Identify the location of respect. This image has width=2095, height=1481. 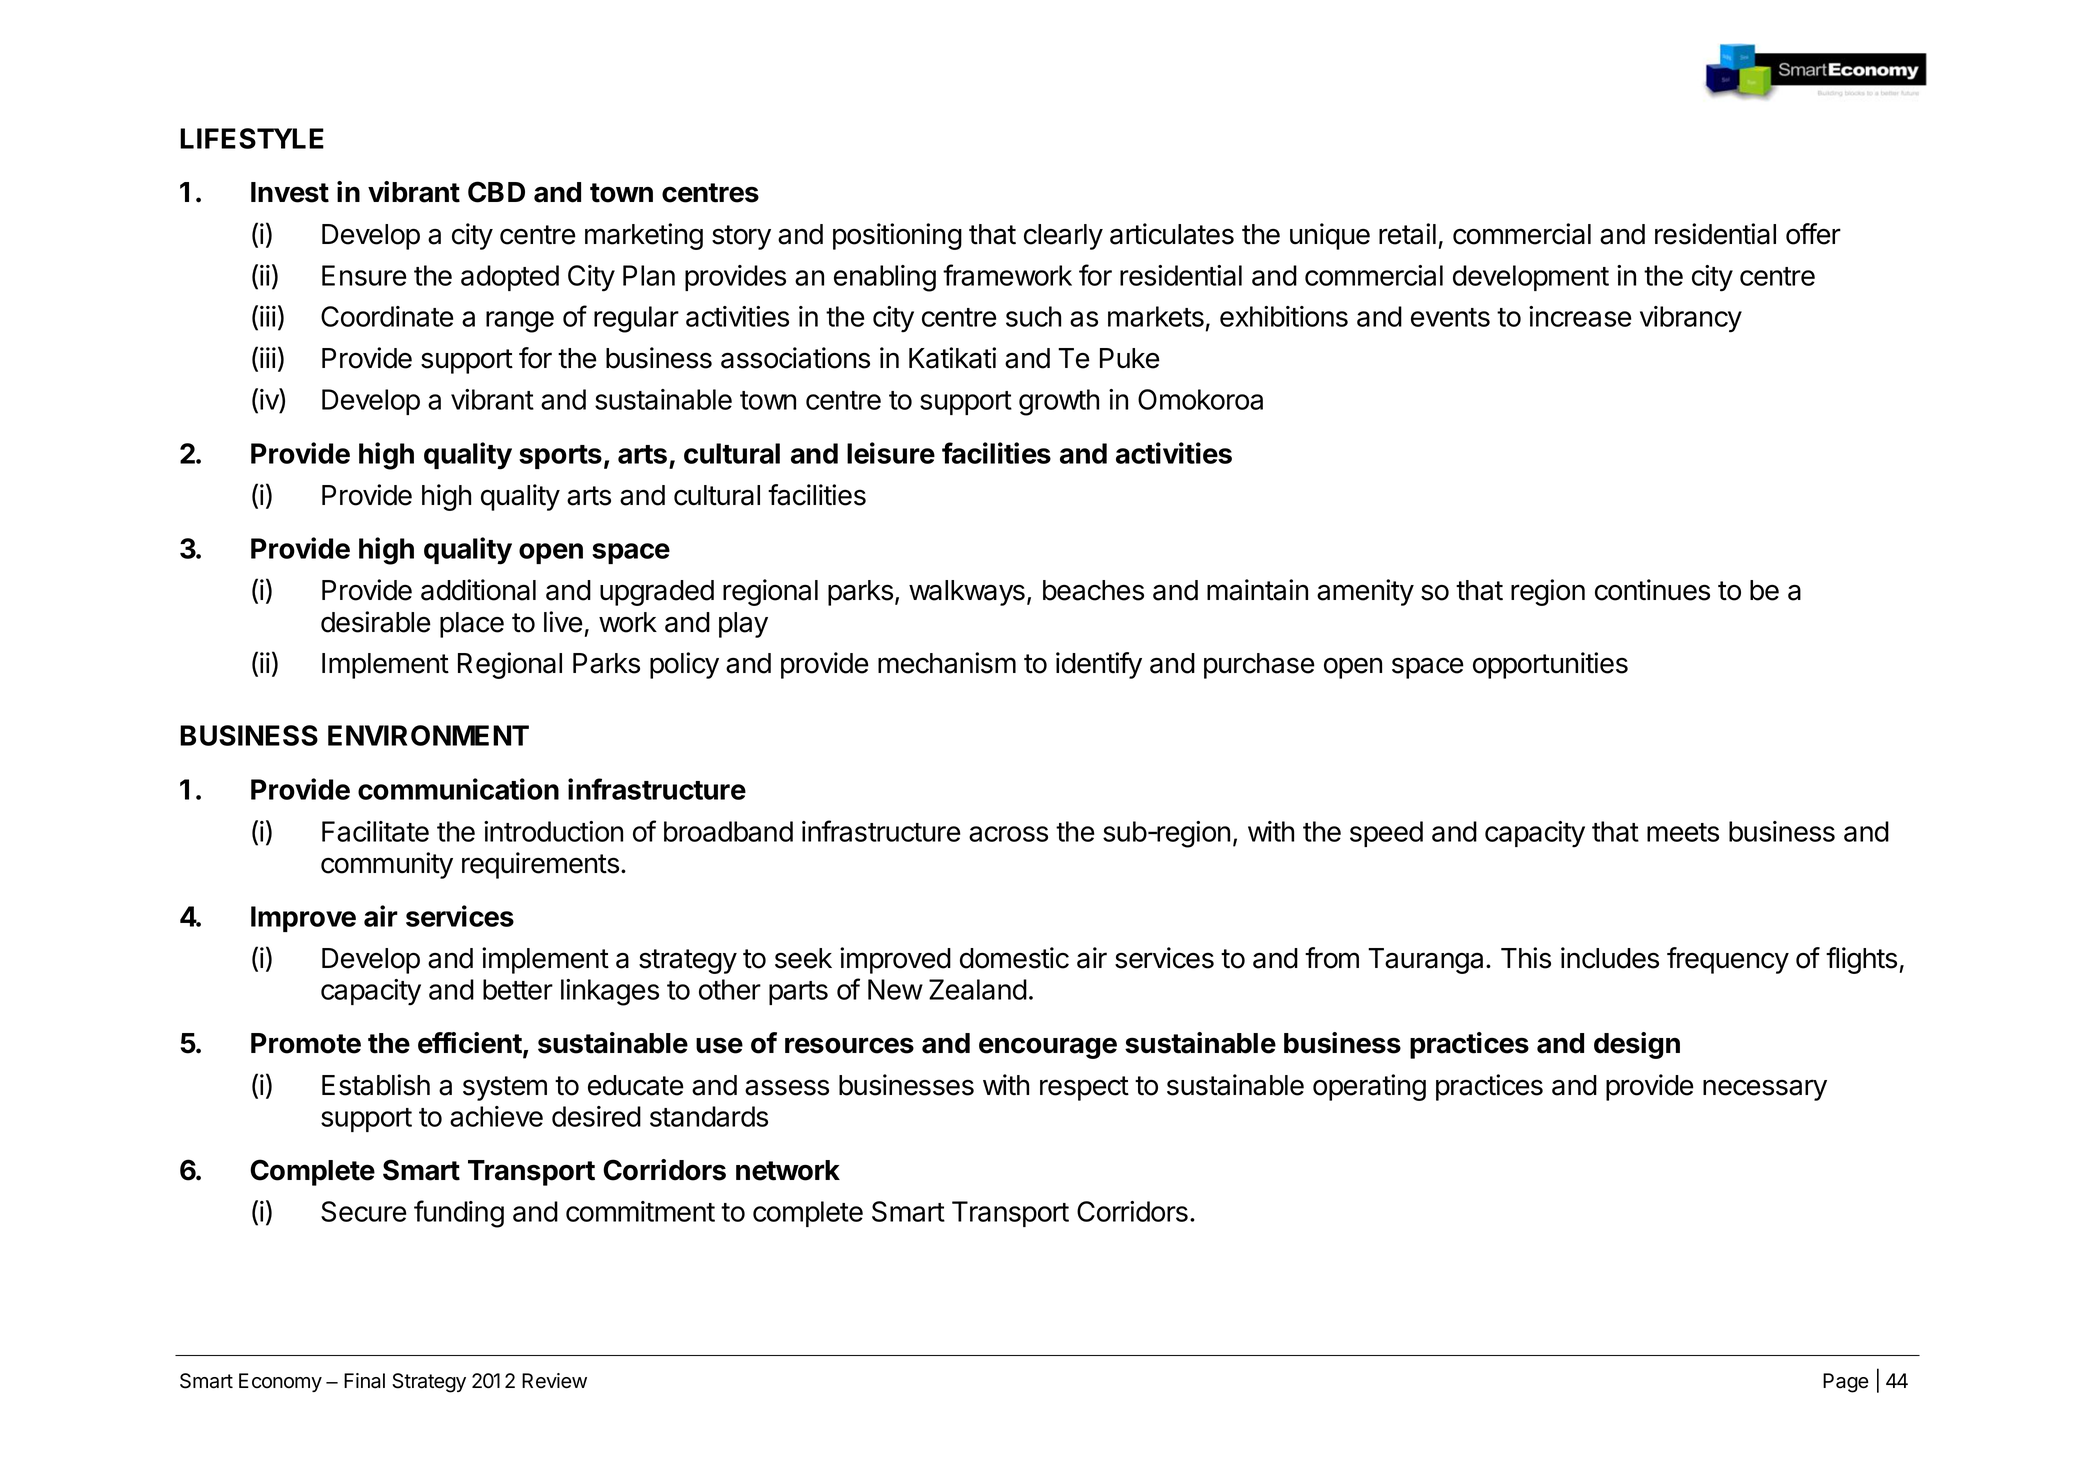
(1084, 1088).
